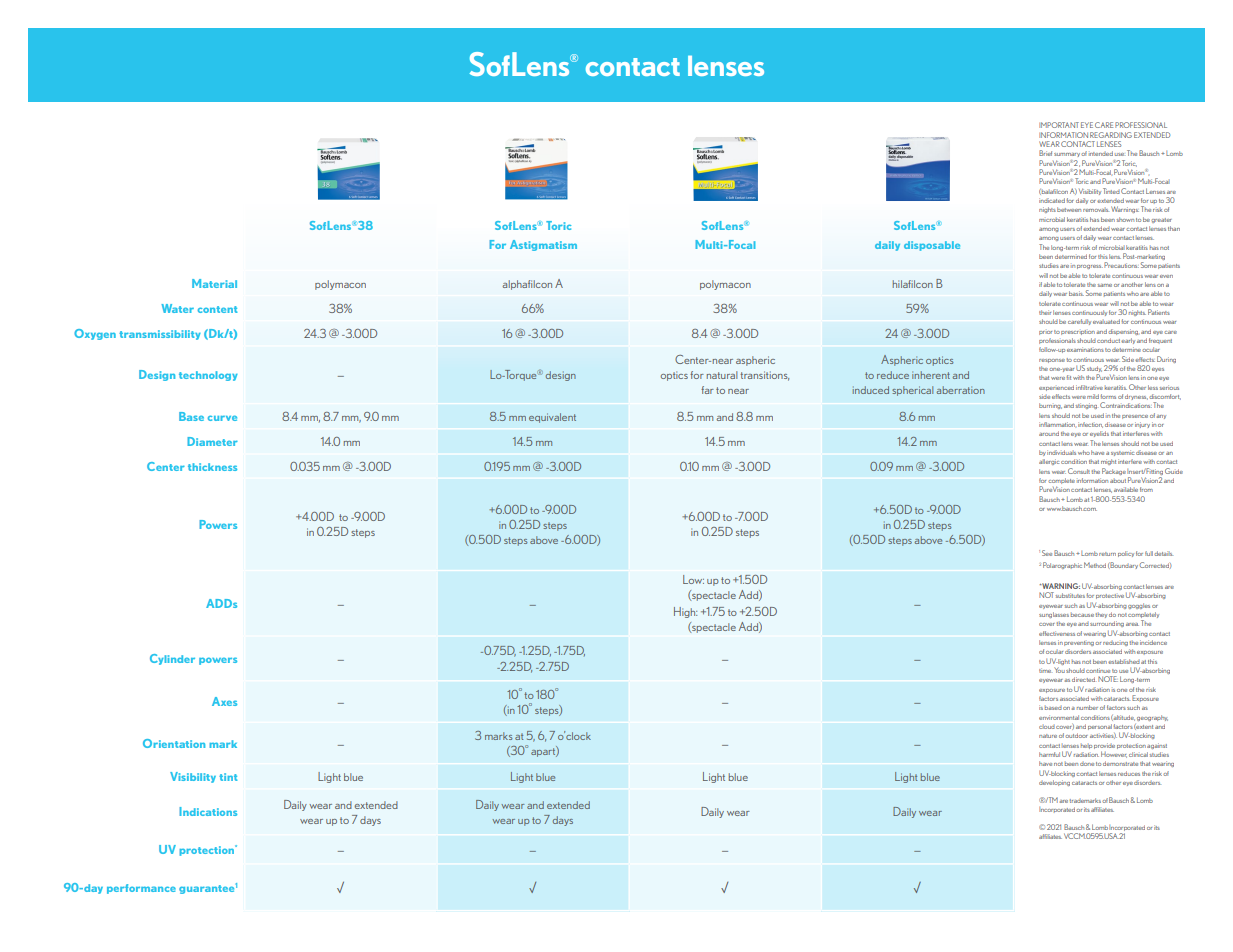 This screenshot has width=1233, height=952. Describe the element at coordinates (685, 612) in the screenshot. I see `High` at that location.
